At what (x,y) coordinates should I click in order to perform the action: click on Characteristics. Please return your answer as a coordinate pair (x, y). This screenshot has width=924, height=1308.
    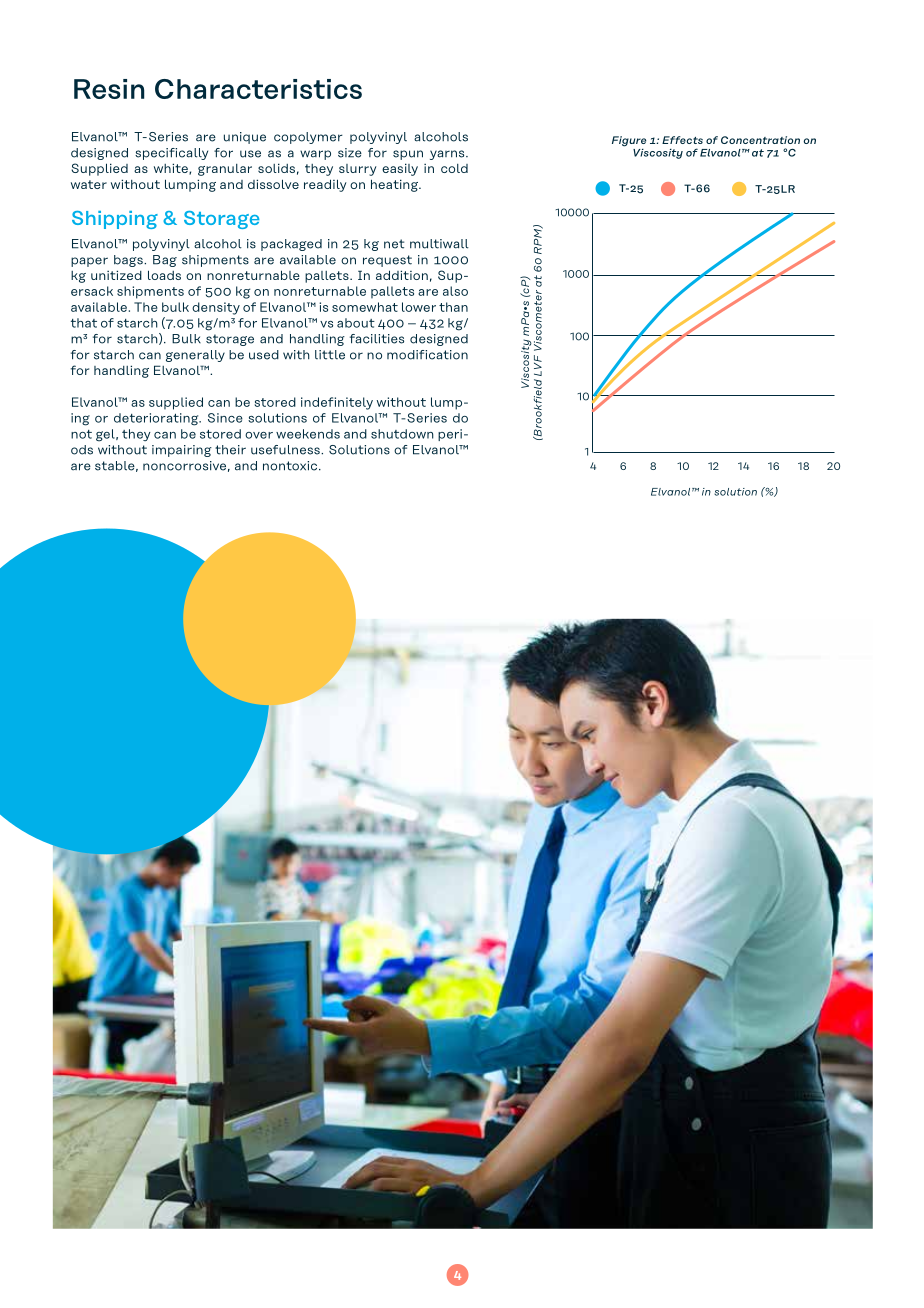
    Looking at the image, I should click on (258, 89).
